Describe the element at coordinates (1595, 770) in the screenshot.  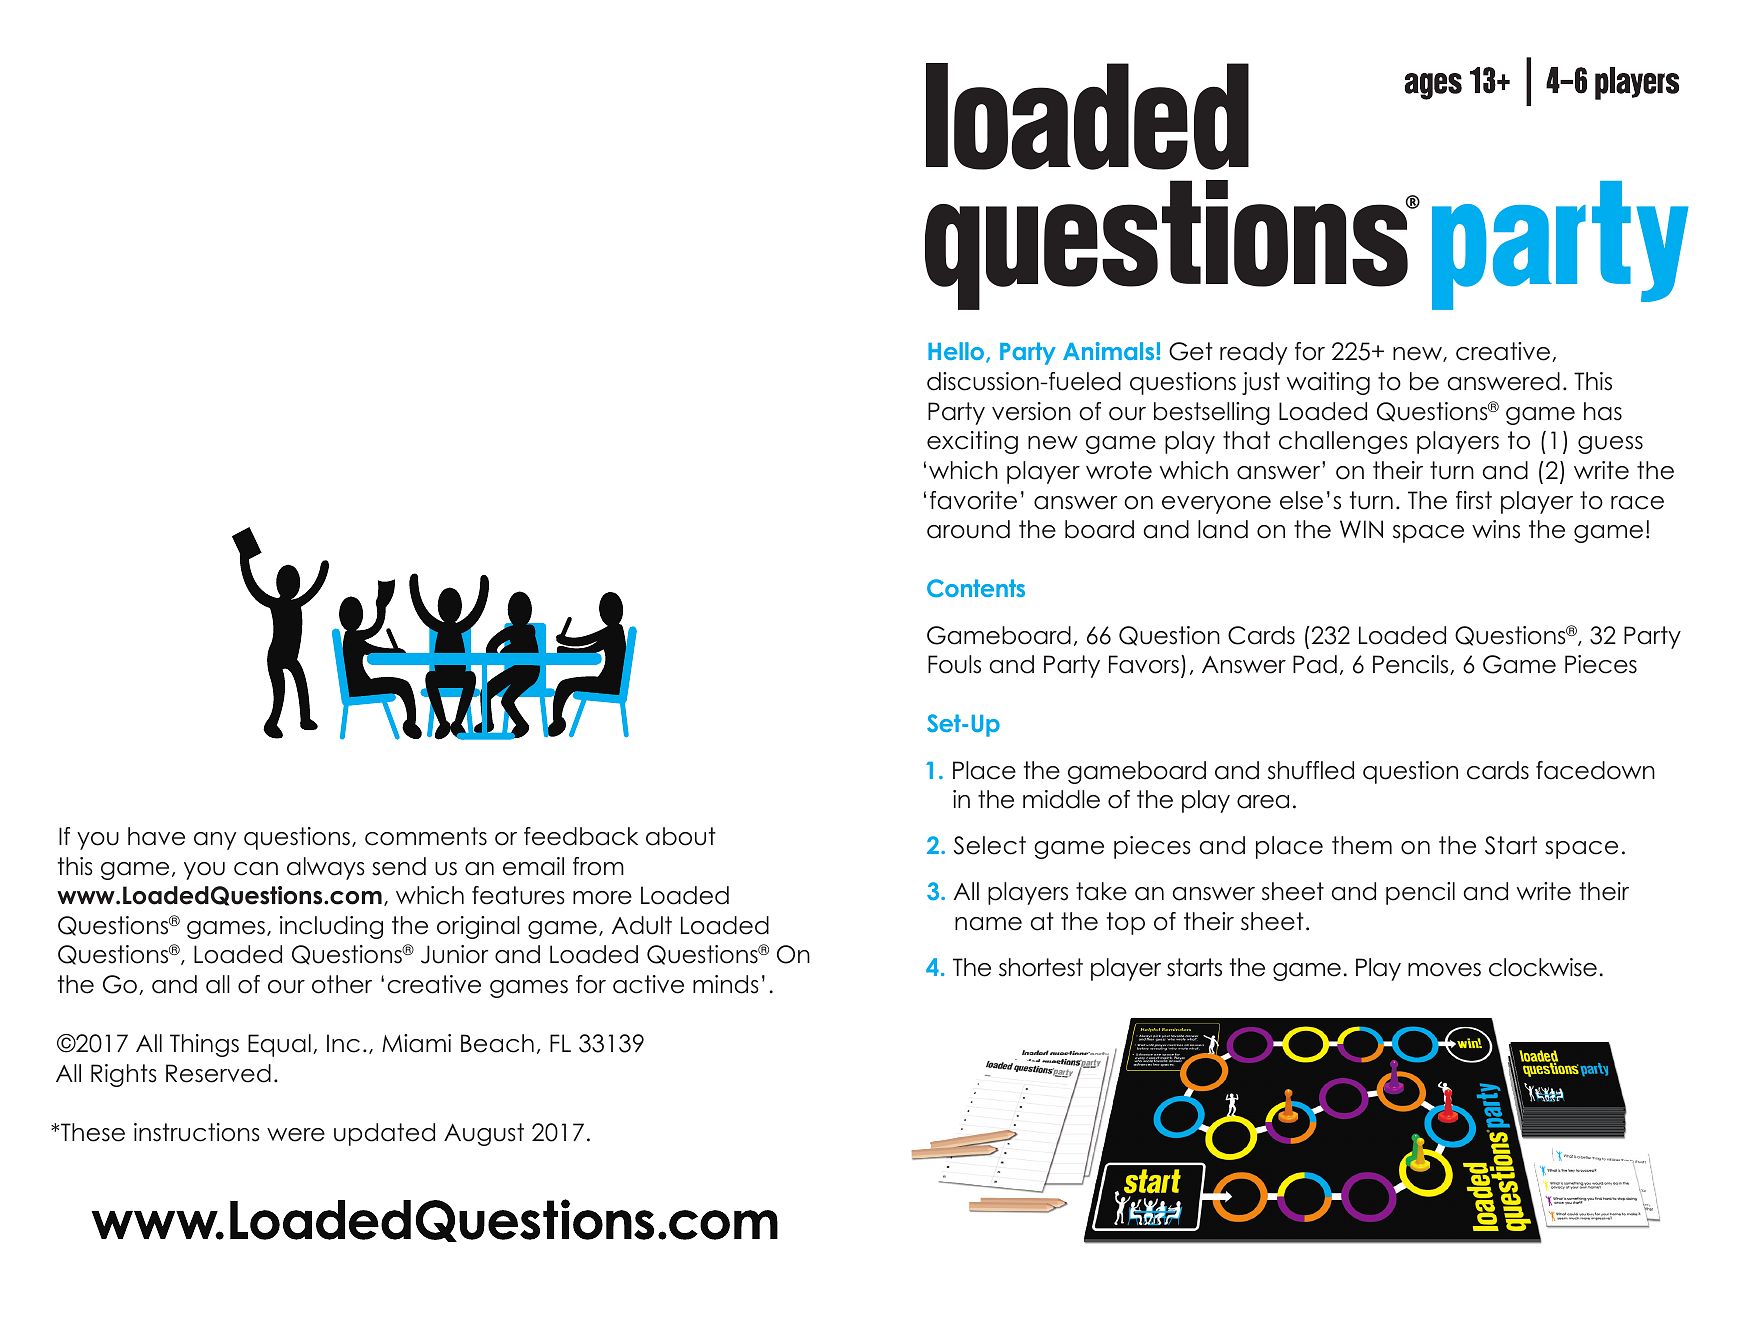
I see `facedown` at that location.
